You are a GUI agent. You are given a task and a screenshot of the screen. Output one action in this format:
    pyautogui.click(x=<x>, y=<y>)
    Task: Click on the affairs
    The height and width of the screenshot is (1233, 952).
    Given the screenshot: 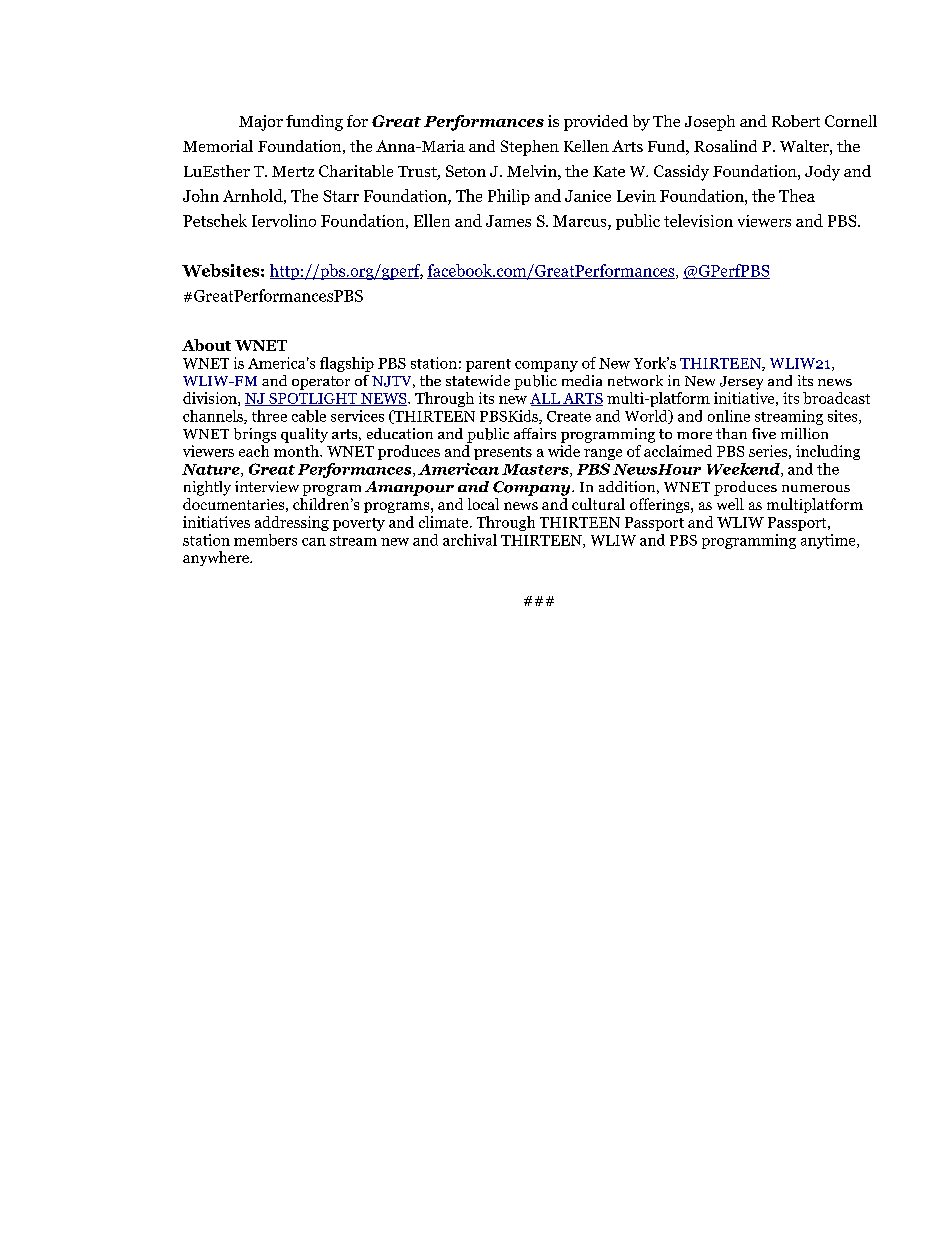 What is the action you would take?
    pyautogui.click(x=535, y=433)
